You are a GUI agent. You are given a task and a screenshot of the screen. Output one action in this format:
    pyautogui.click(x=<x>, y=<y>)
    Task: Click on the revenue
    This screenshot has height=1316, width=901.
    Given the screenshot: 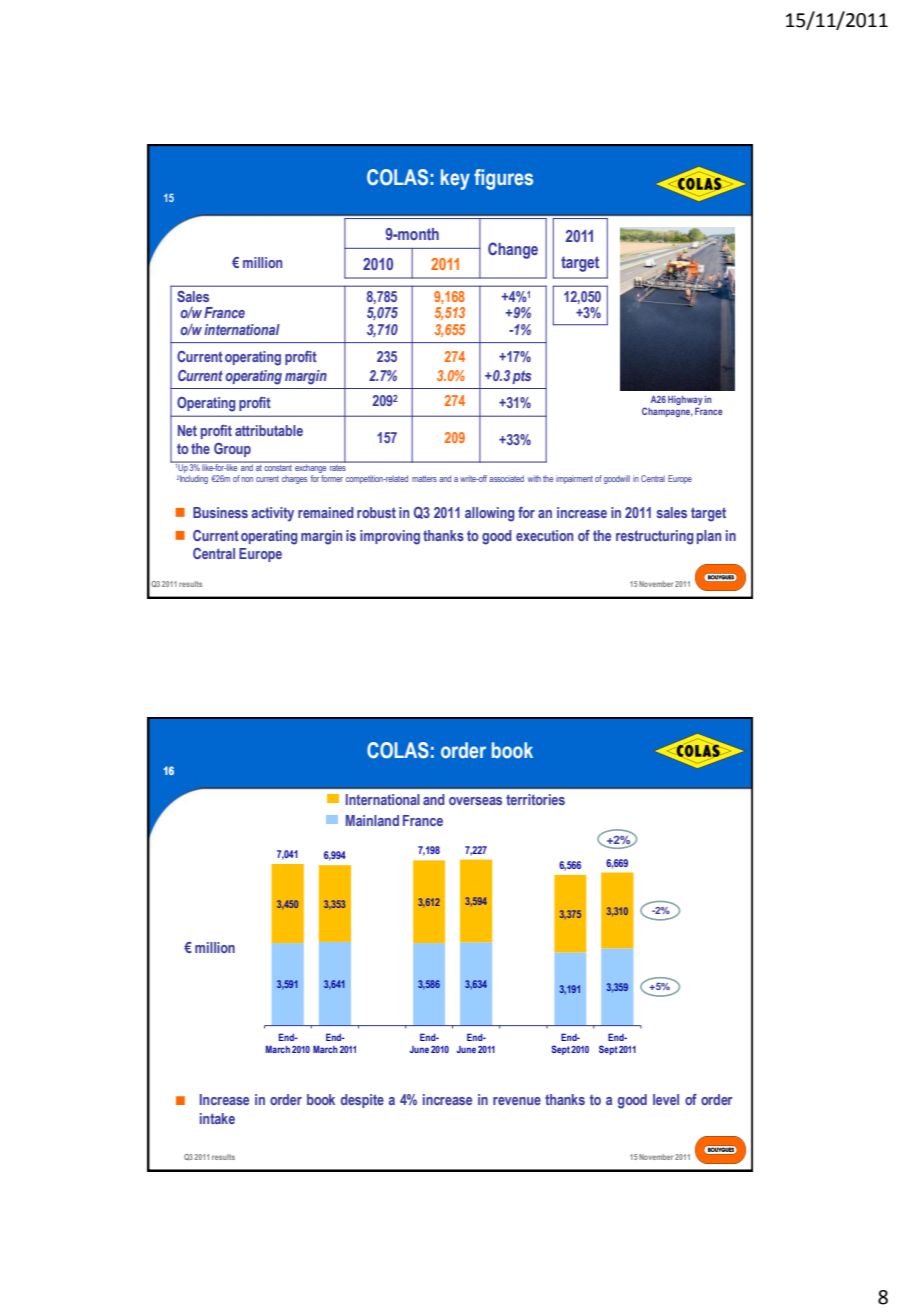 What is the action you would take?
    pyautogui.click(x=517, y=1101)
